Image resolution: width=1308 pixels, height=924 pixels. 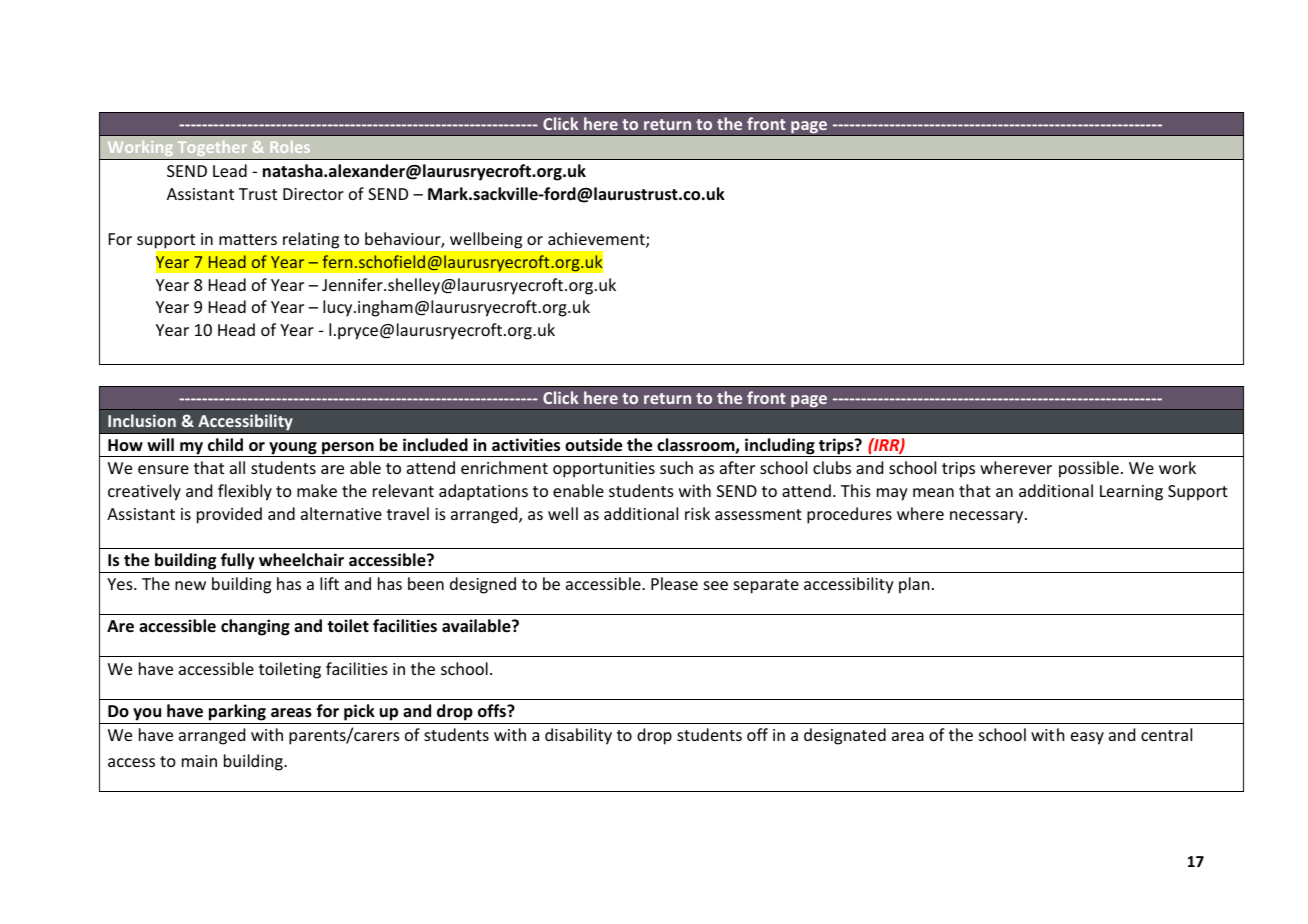 What do you see at coordinates (1089, 469) in the screenshot?
I see `possible` at bounding box center [1089, 469].
